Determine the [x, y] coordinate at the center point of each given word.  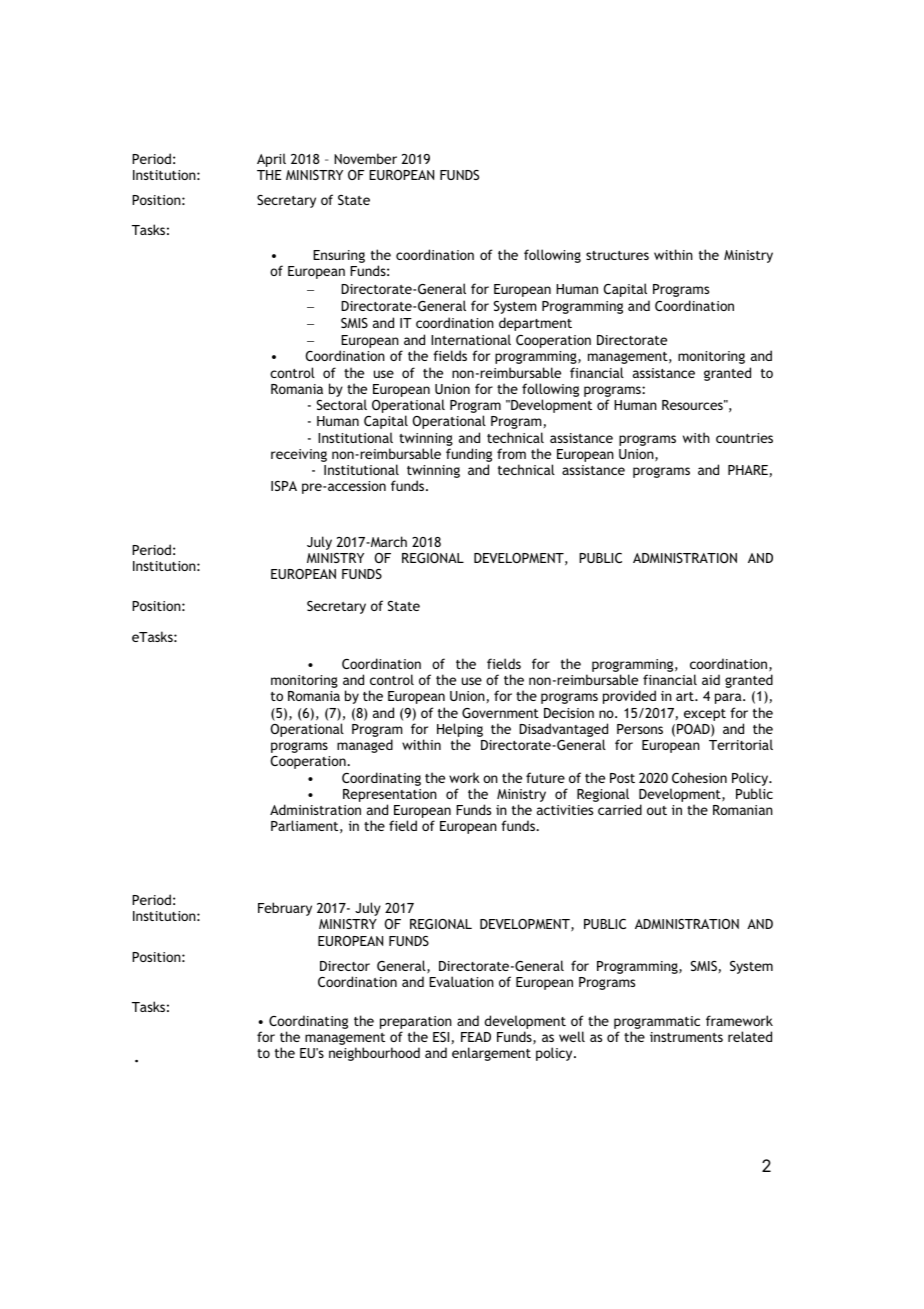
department [535, 324]
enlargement [491, 1054]
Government [500, 713]
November [365, 158]
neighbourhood [374, 1054]
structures [617, 255]
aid [711, 679]
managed [365, 746]
